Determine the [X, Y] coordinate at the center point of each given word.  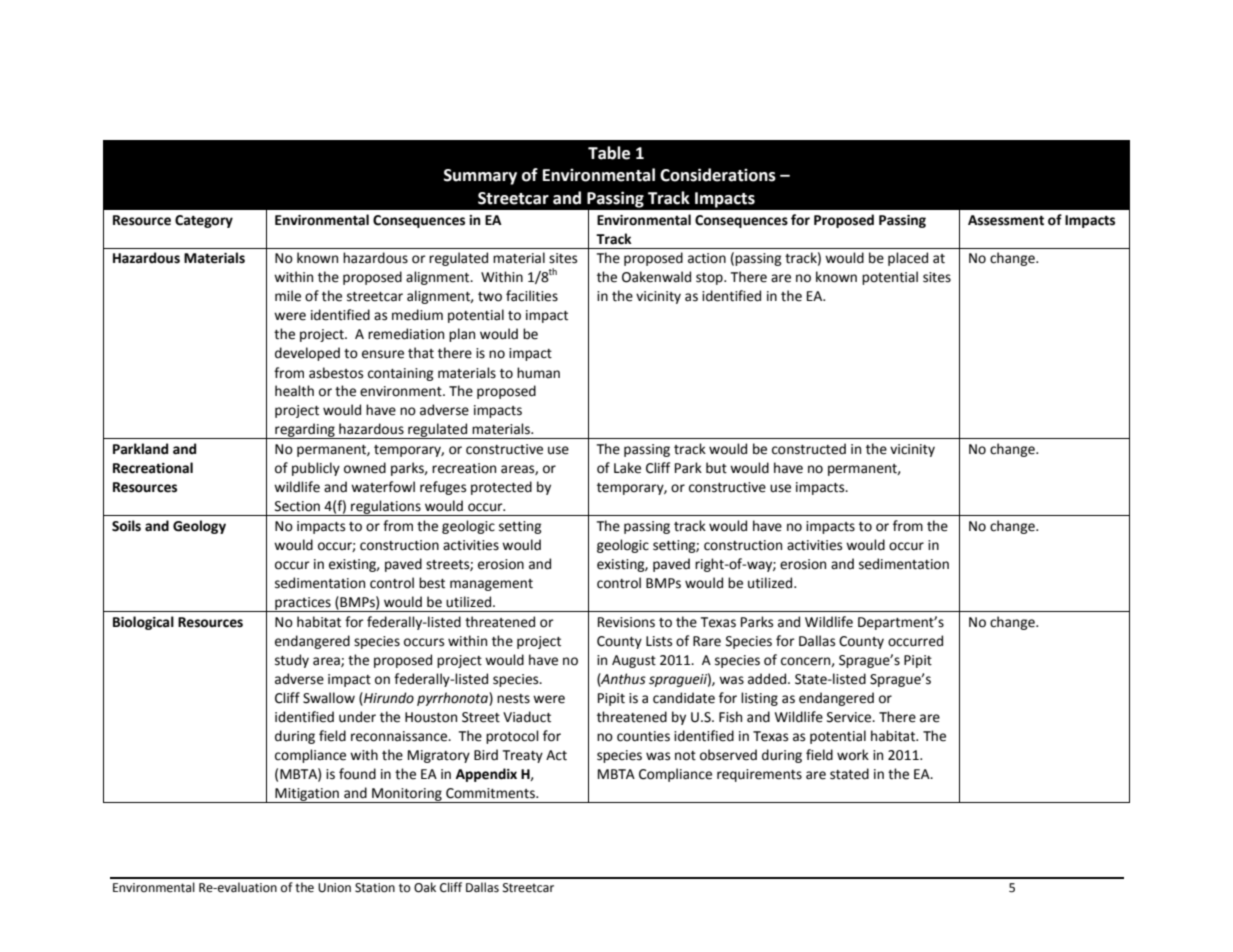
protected [501, 488]
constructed [809, 449]
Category [204, 221]
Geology [199, 527]
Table [609, 153]
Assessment [1006, 220]
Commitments [491, 793]
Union [334, 888]
